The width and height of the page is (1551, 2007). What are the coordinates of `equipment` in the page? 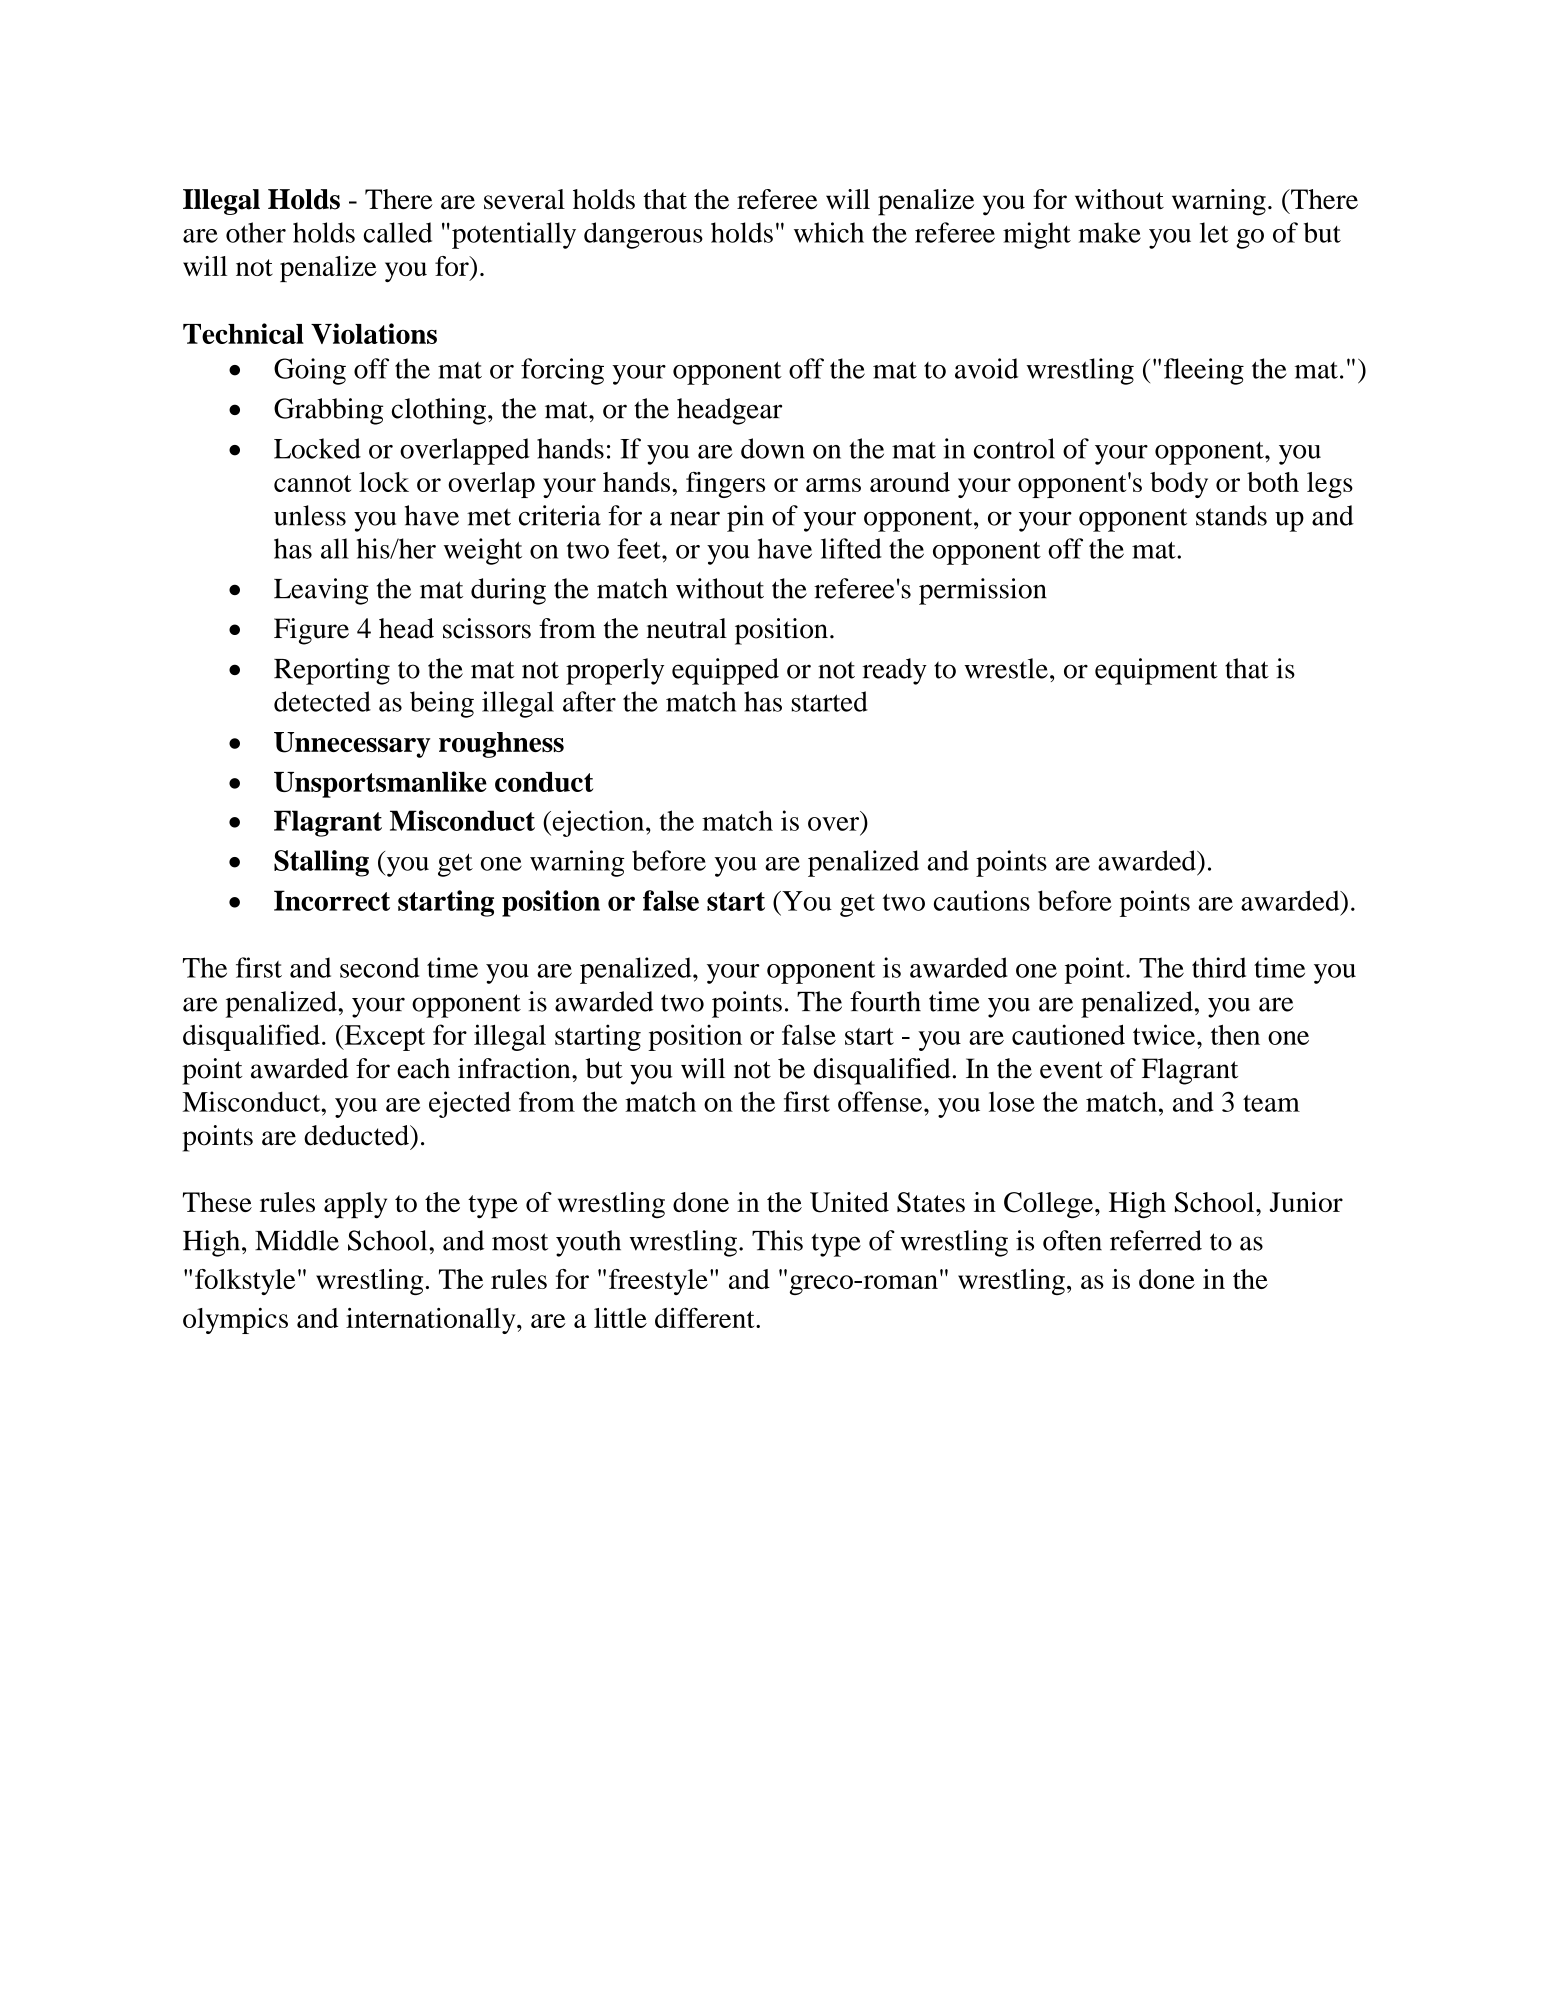 It's located at (1156, 671).
